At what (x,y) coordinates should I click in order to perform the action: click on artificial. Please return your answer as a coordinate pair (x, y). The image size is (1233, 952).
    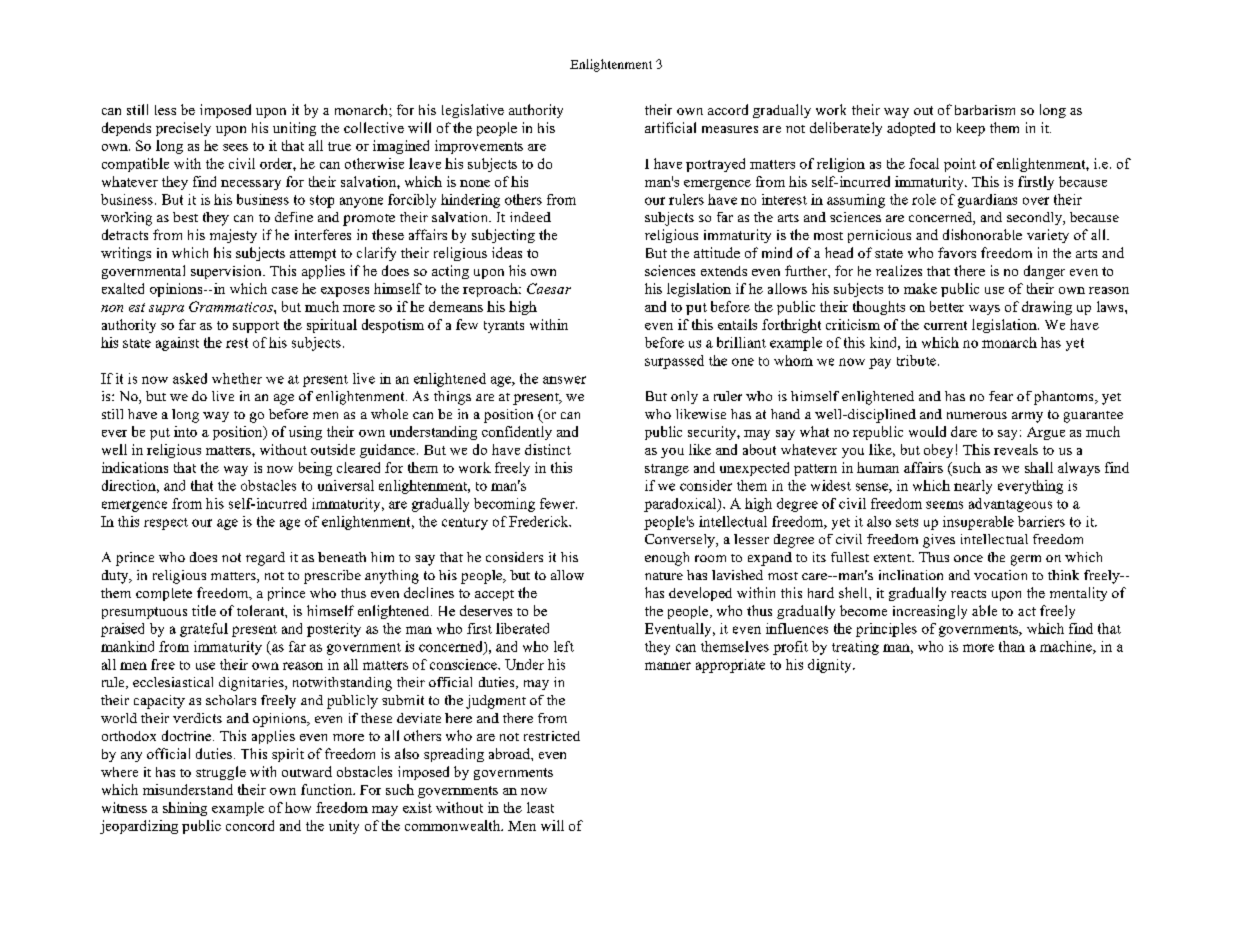
    Looking at the image, I should click on (670, 127).
